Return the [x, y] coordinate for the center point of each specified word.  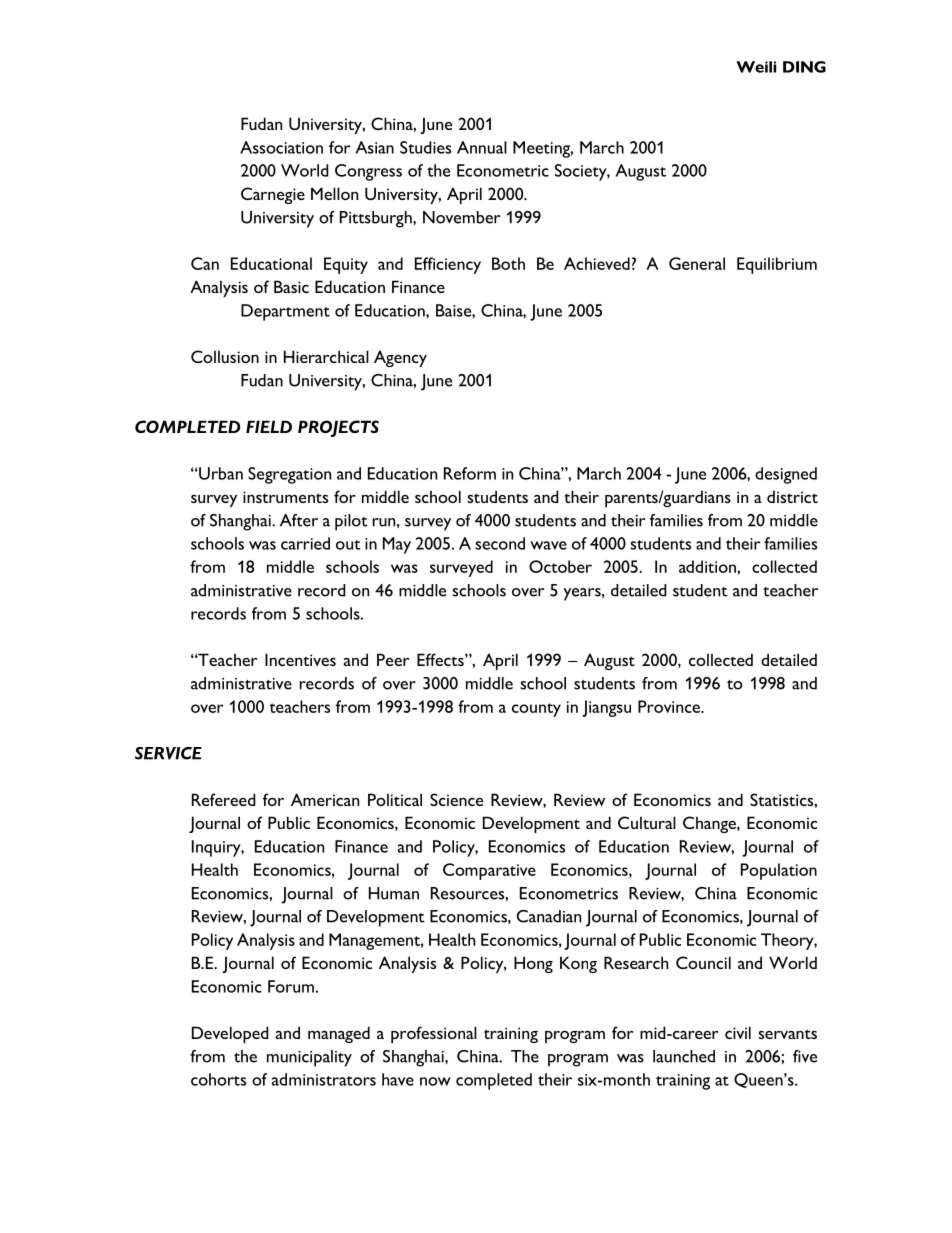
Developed [230, 1034]
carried [305, 543]
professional [434, 1034]
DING [804, 67]
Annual [482, 147]
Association [281, 147]
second [500, 543]
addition [708, 566]
